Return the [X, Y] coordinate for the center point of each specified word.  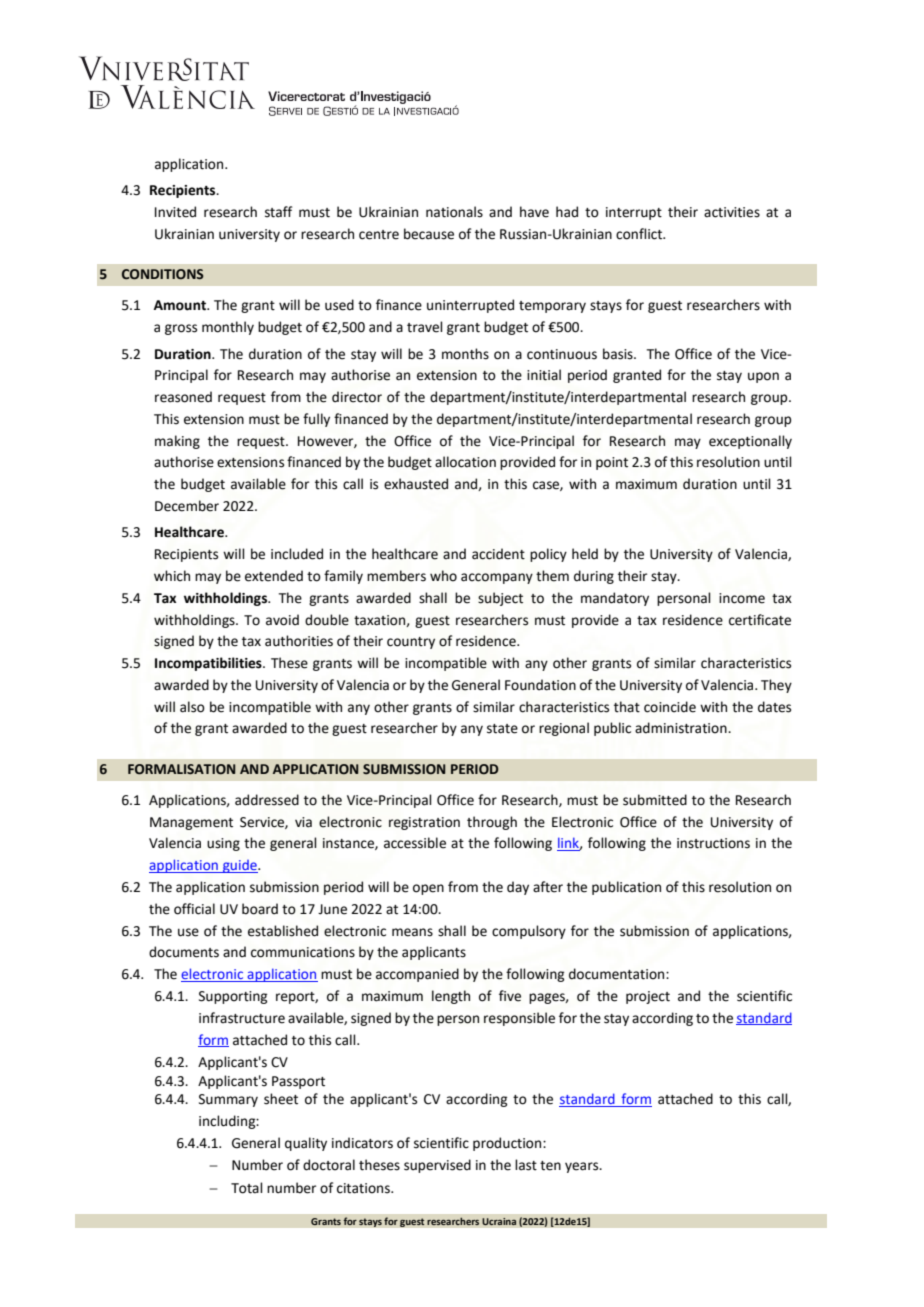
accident [498, 554]
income [742, 598]
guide [240, 866]
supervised [437, 1166]
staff [278, 212]
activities [732, 212]
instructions [713, 843]
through [492, 823]
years [583, 1167]
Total [247, 1188]
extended [274, 576]
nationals [454, 212]
